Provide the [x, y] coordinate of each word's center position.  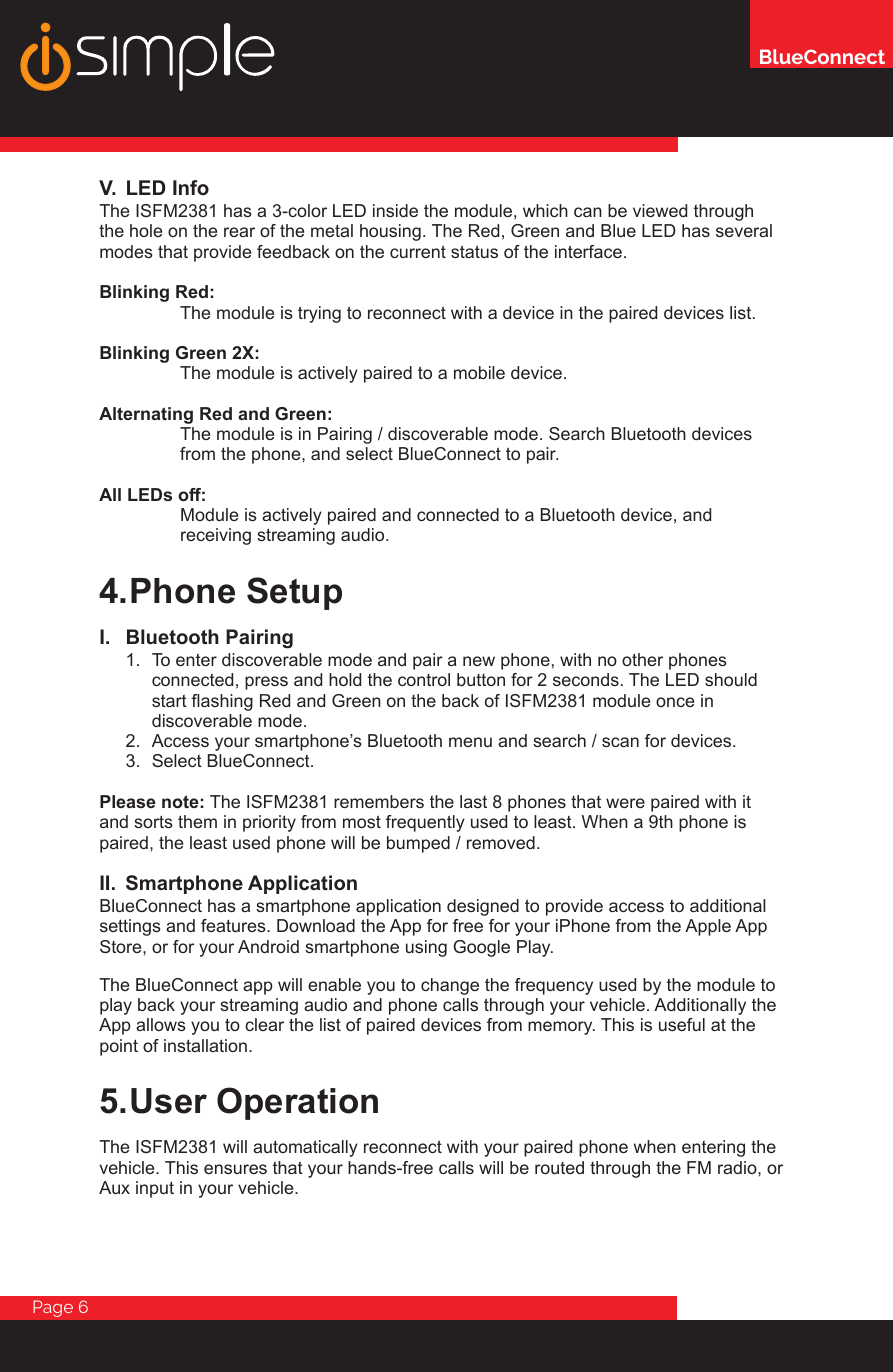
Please [128, 801]
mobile [479, 372]
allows [161, 1024]
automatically [305, 1148]
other [642, 659]
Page [53, 1308]
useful [682, 1024]
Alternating [146, 415]
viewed [660, 210]
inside [395, 210]
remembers [379, 801]
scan [620, 742]
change [450, 986]
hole [146, 230]
